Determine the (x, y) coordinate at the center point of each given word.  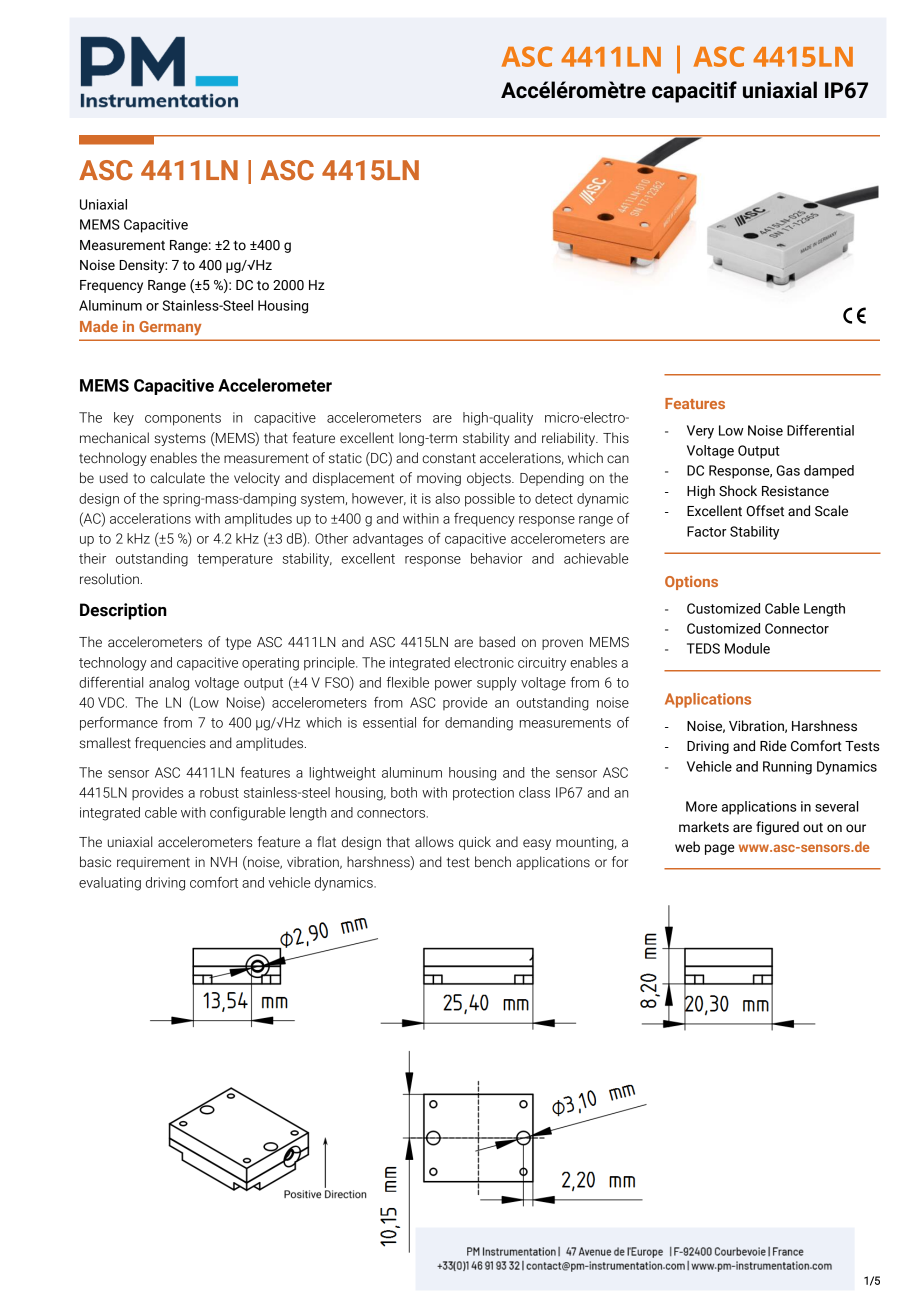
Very (700, 432)
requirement (153, 863)
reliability (570, 439)
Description (123, 611)
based (497, 642)
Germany (170, 328)
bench (493, 862)
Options (691, 582)
